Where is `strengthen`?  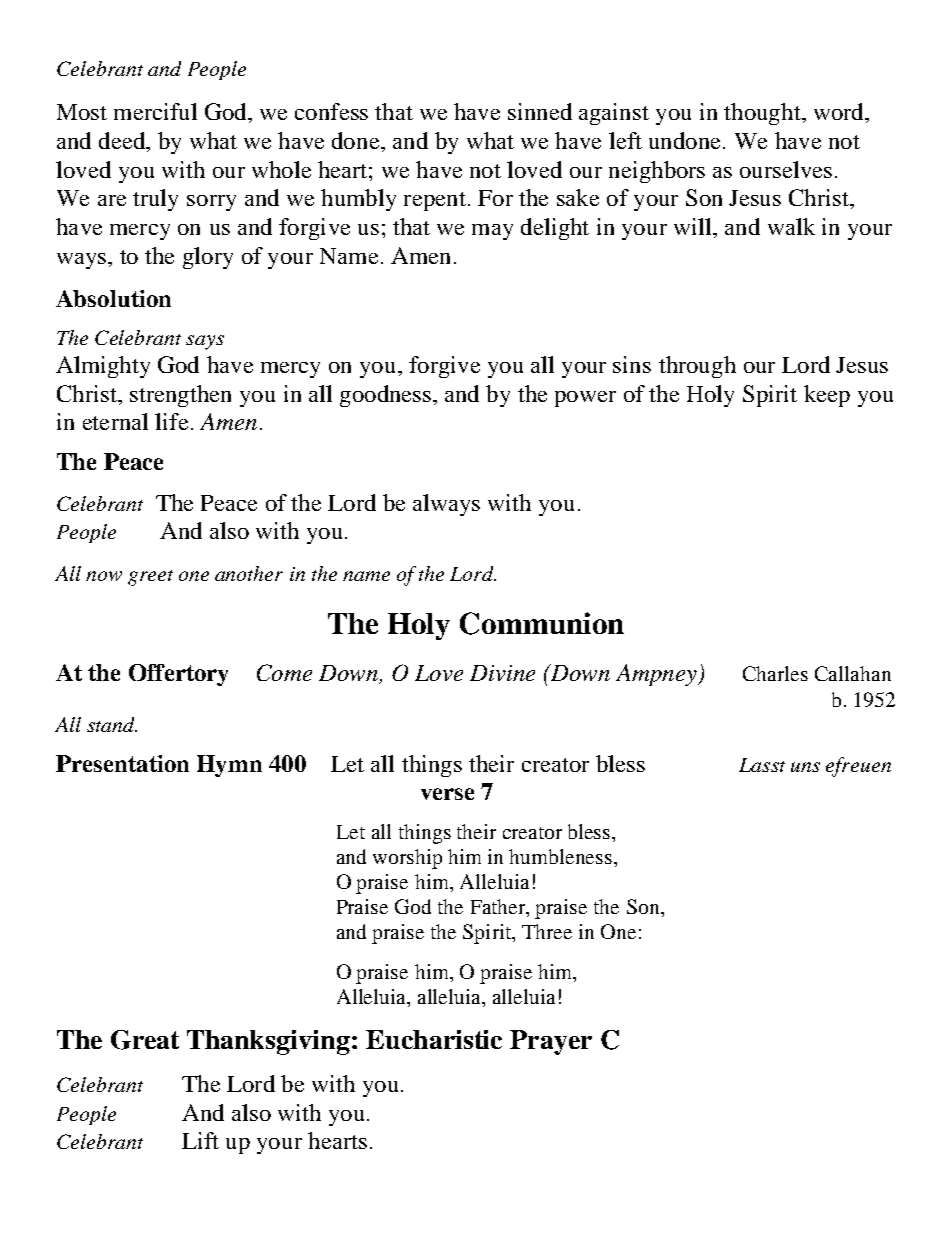 strengthen is located at coordinates (180, 396).
